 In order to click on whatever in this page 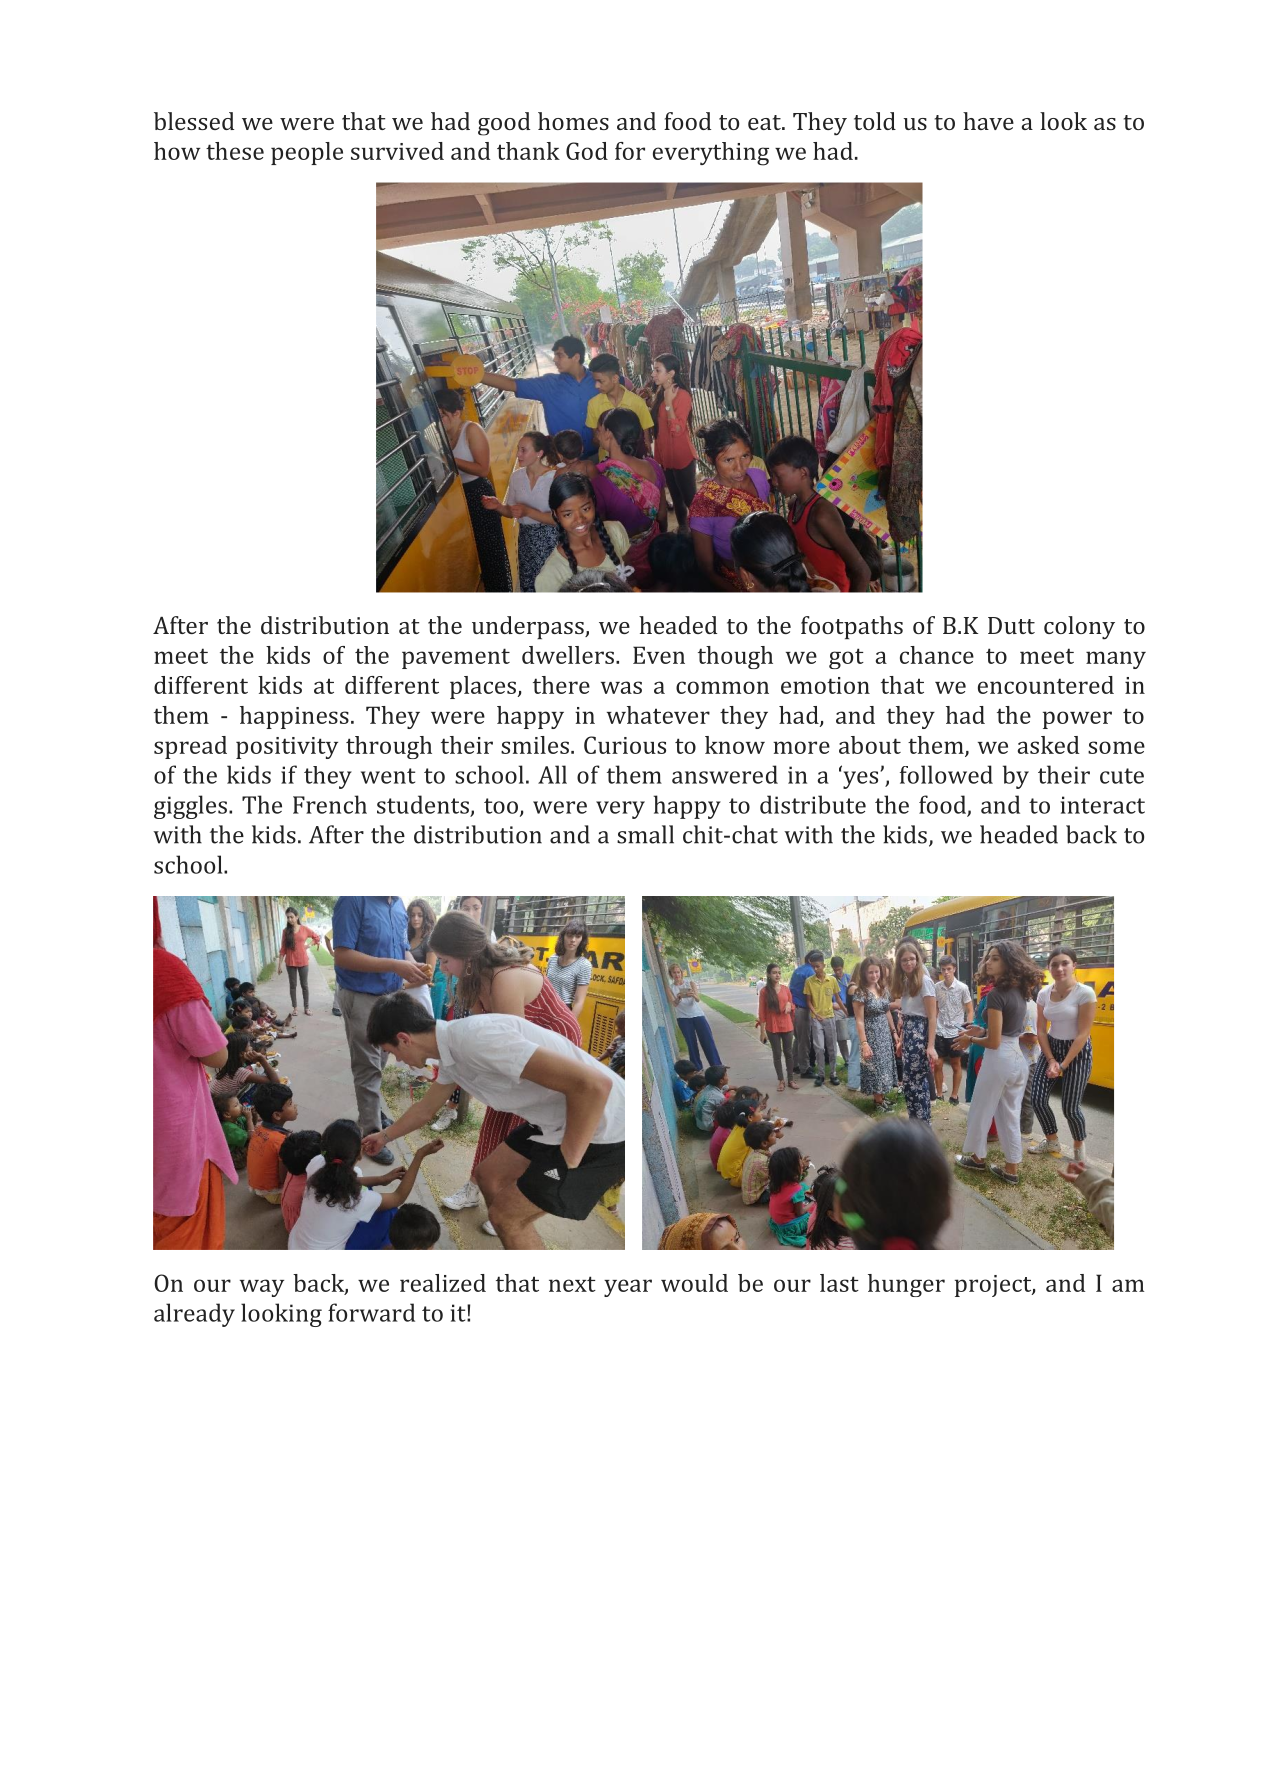, I will do `click(658, 715)`.
